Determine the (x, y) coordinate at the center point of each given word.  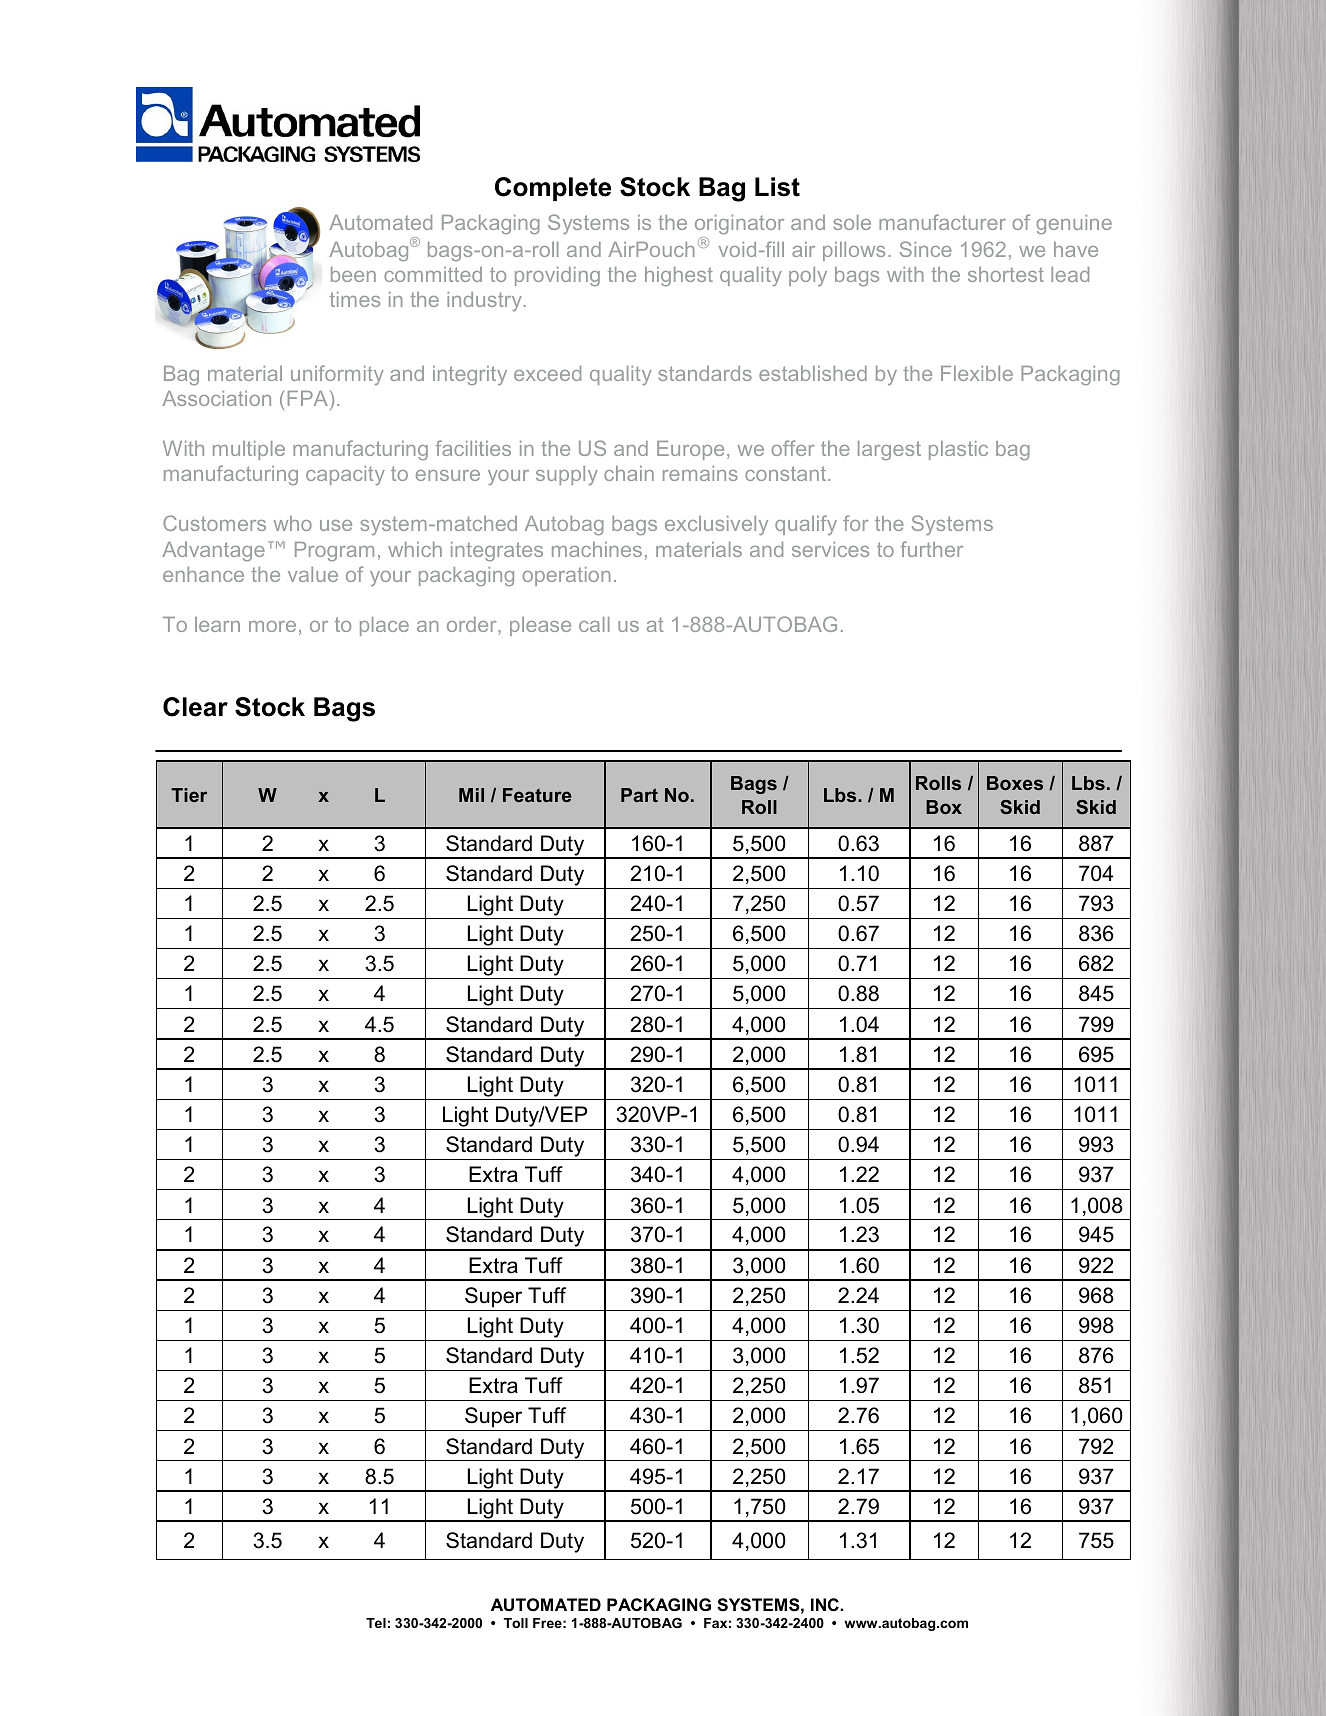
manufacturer (942, 222)
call (594, 624)
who (293, 523)
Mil (471, 795)
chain (629, 473)
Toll (515, 1623)
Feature (537, 795)
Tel (376, 1623)
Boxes (1015, 783)
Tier (189, 795)
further (931, 549)
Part (639, 795)
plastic (958, 450)
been (353, 274)
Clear (195, 707)
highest (679, 276)
